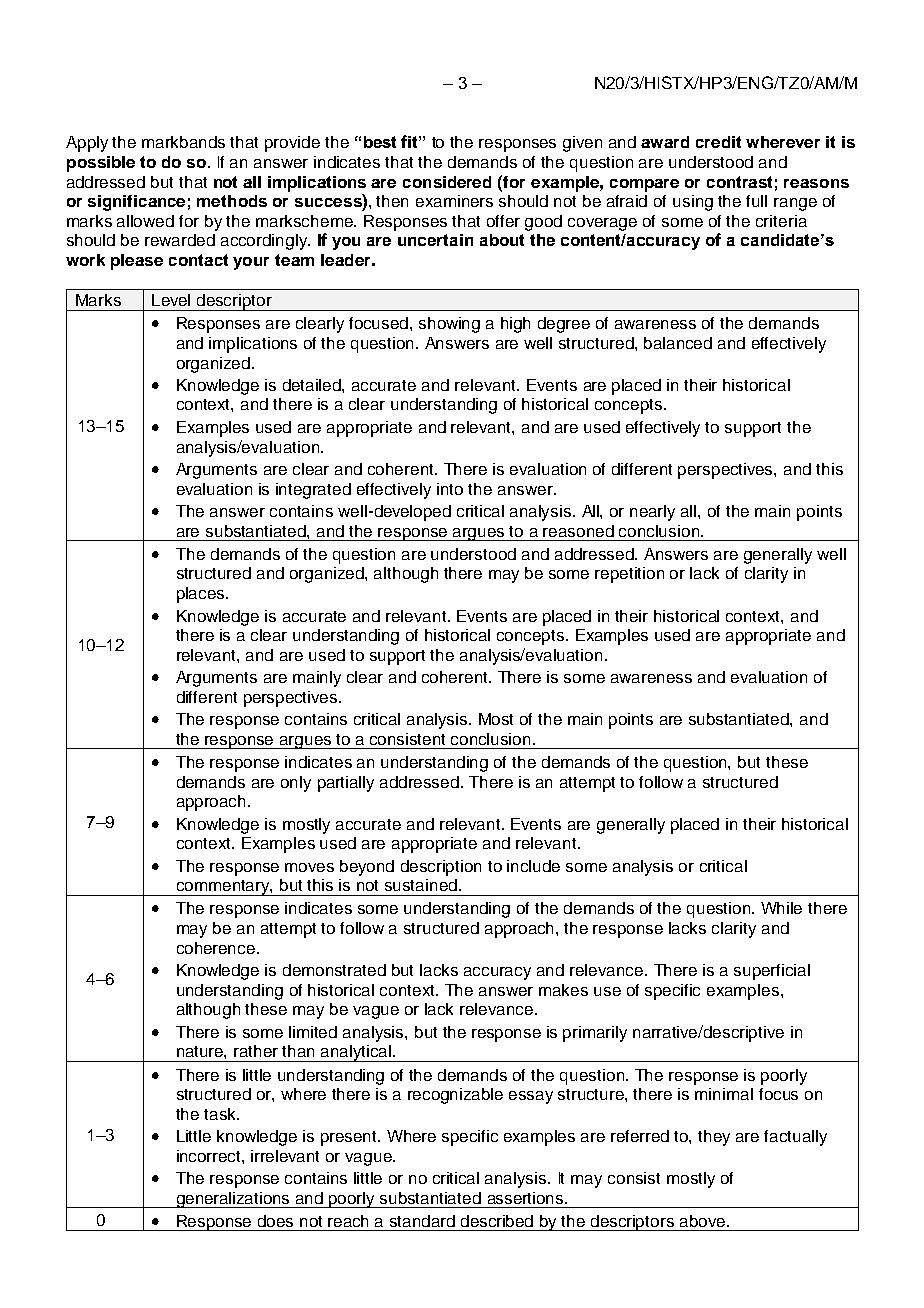 This page has height=1308, width=924. I want to click on into, so click(450, 489).
